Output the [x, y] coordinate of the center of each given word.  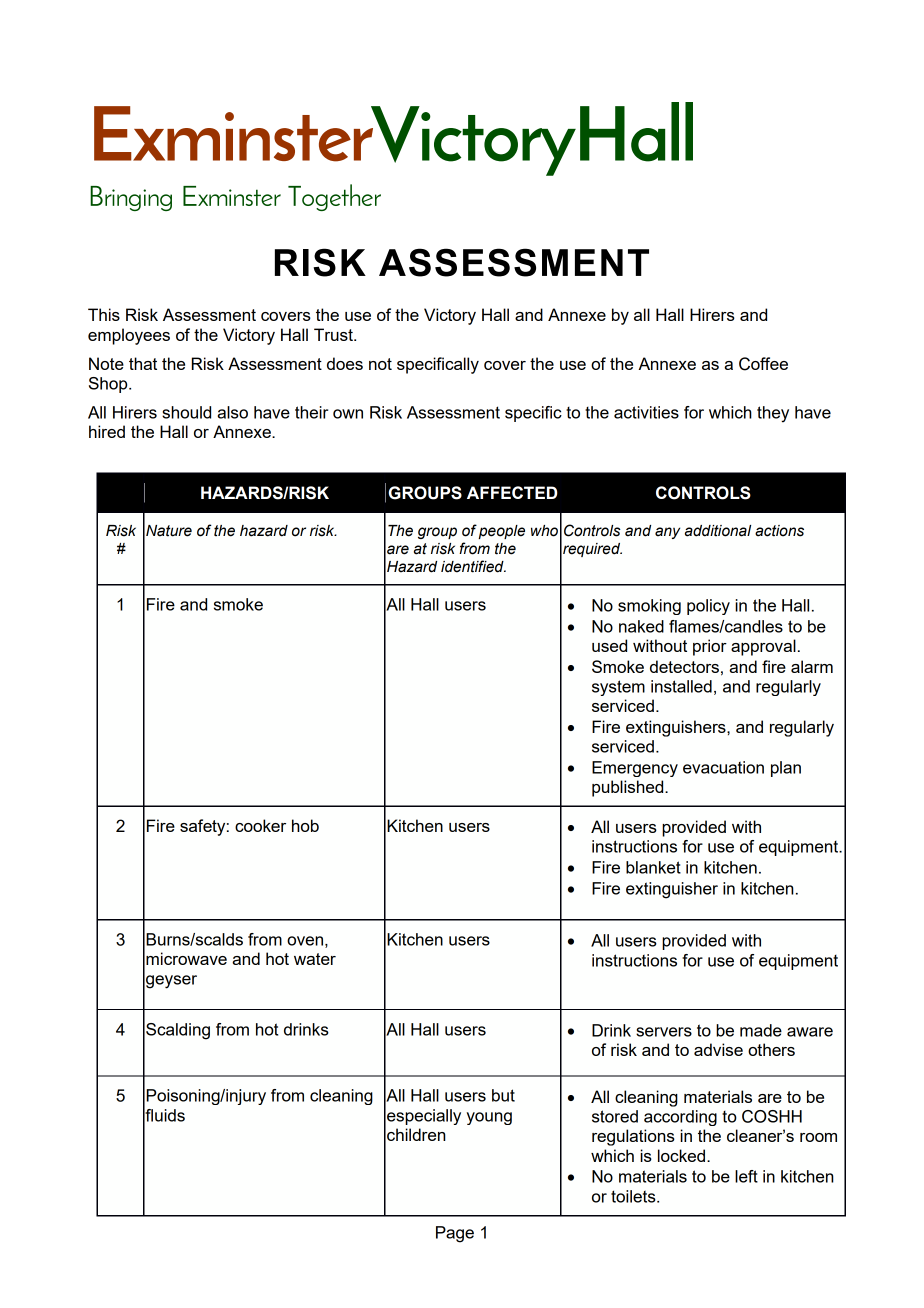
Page [455, 1234]
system [618, 688]
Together [334, 197]
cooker [260, 825]
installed [681, 686]
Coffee [763, 364]
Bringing [131, 198]
